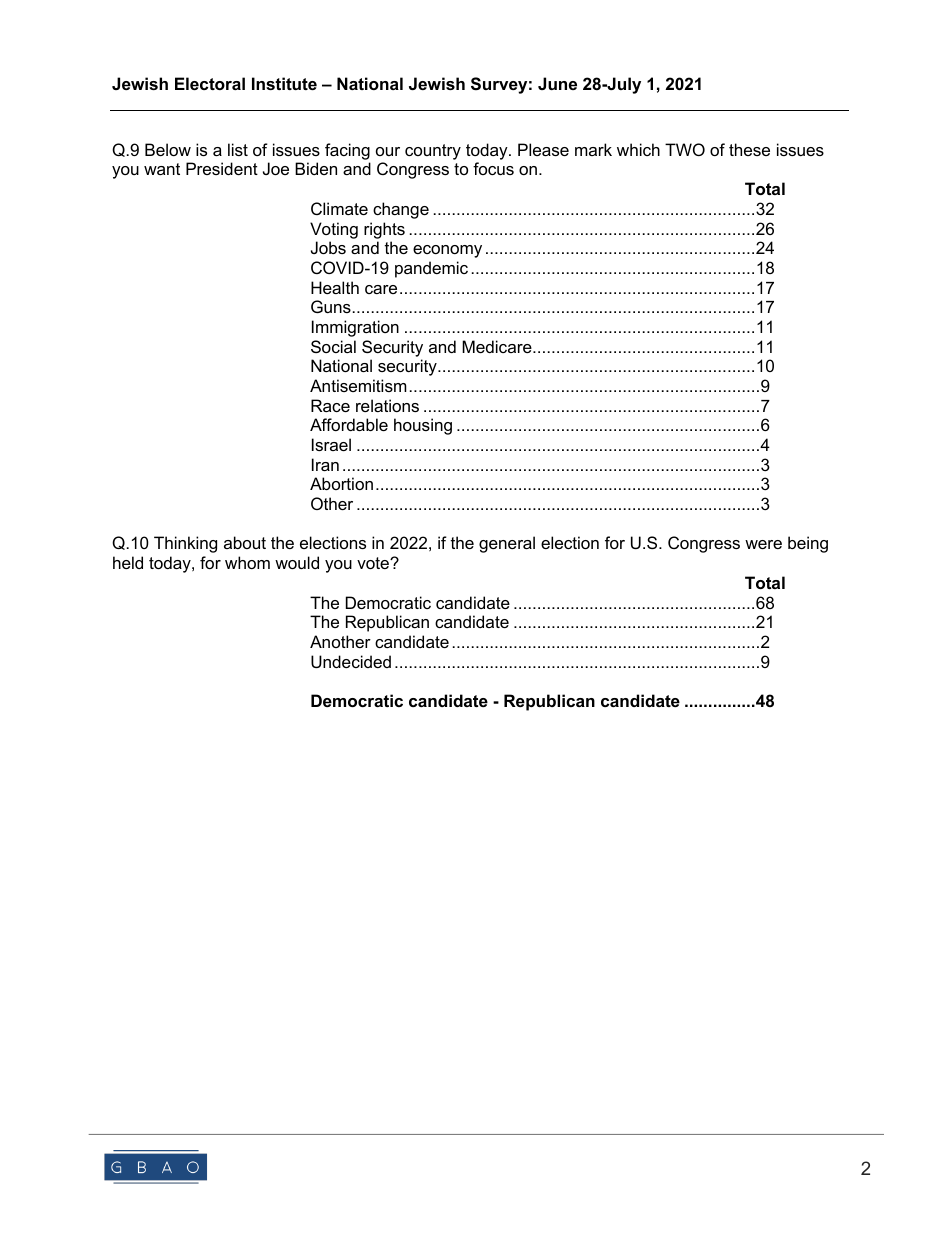 The image size is (952, 1233). Describe the element at coordinates (210, 83) in the page. I see `Electoral` at that location.
